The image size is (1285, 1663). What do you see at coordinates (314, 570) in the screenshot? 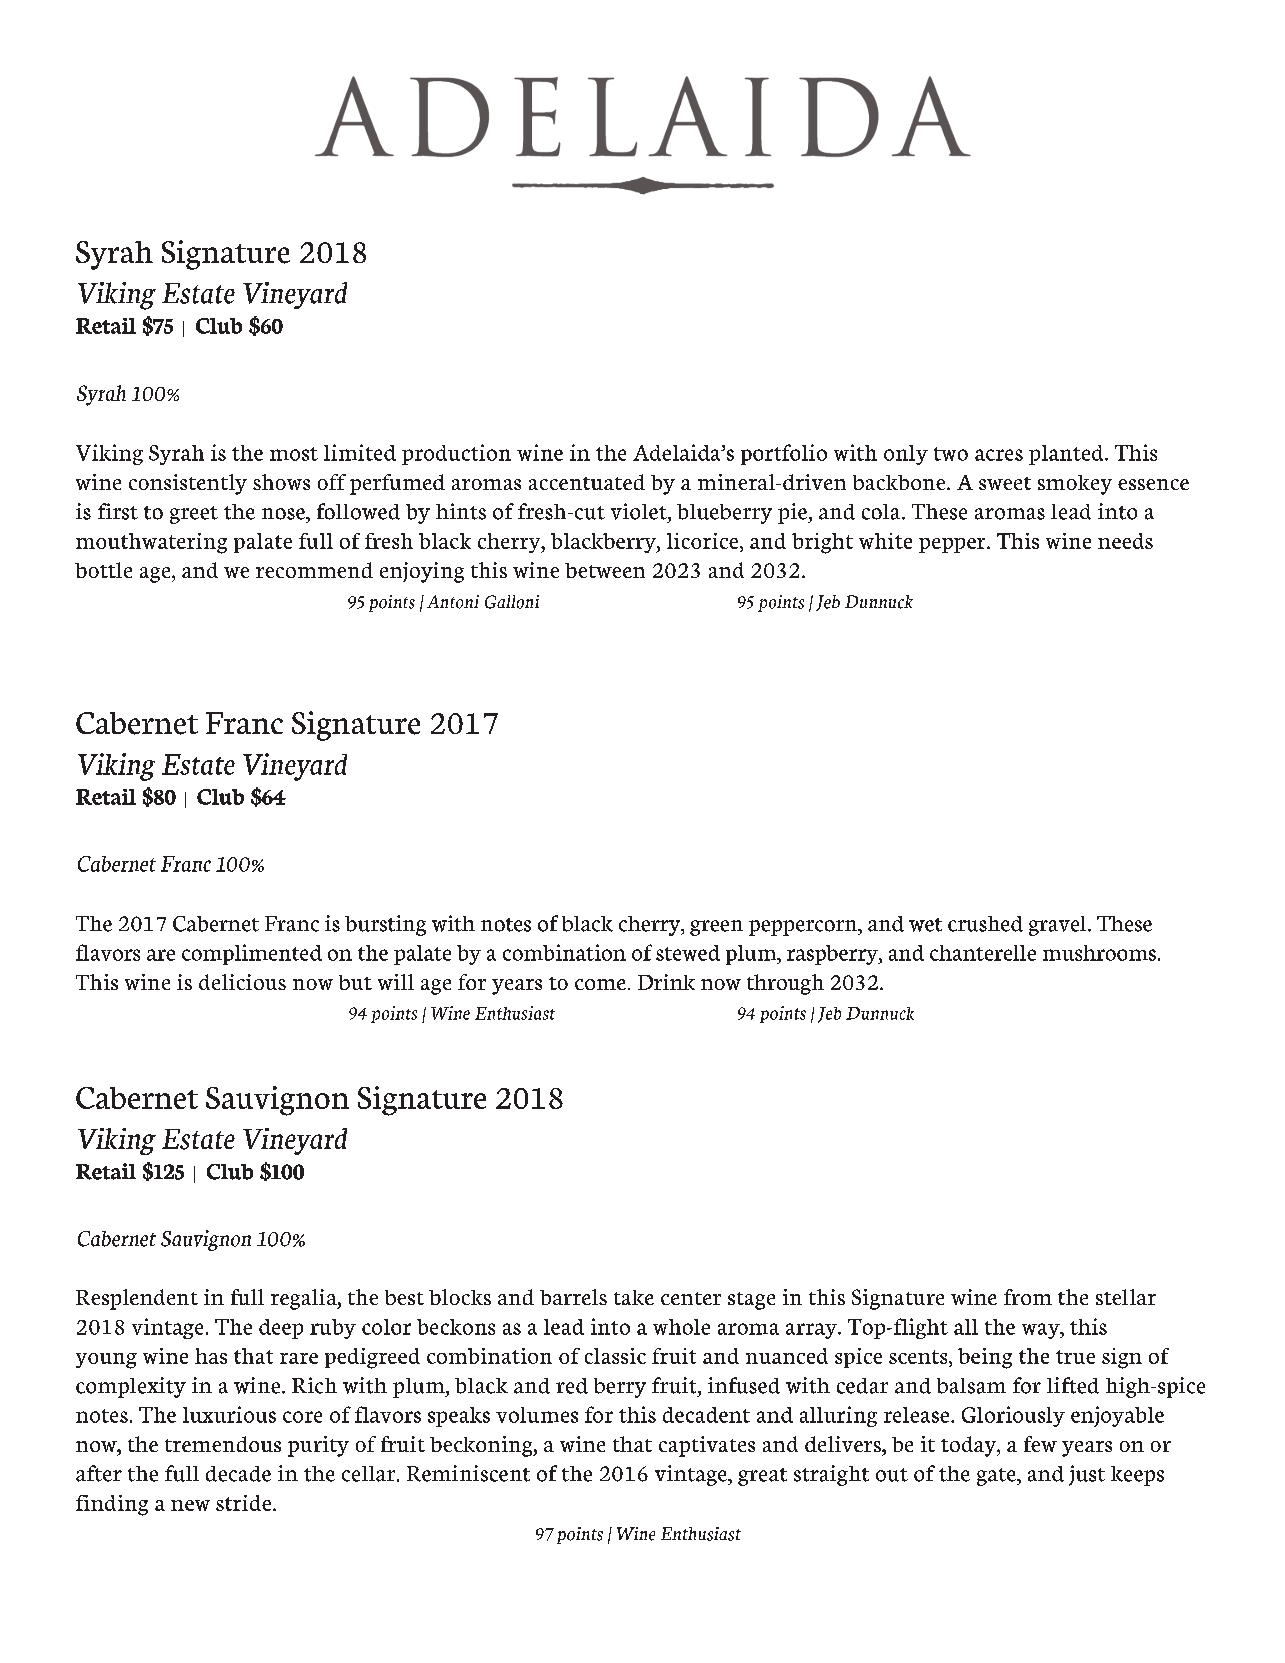
I see `recommend` at bounding box center [314, 570].
